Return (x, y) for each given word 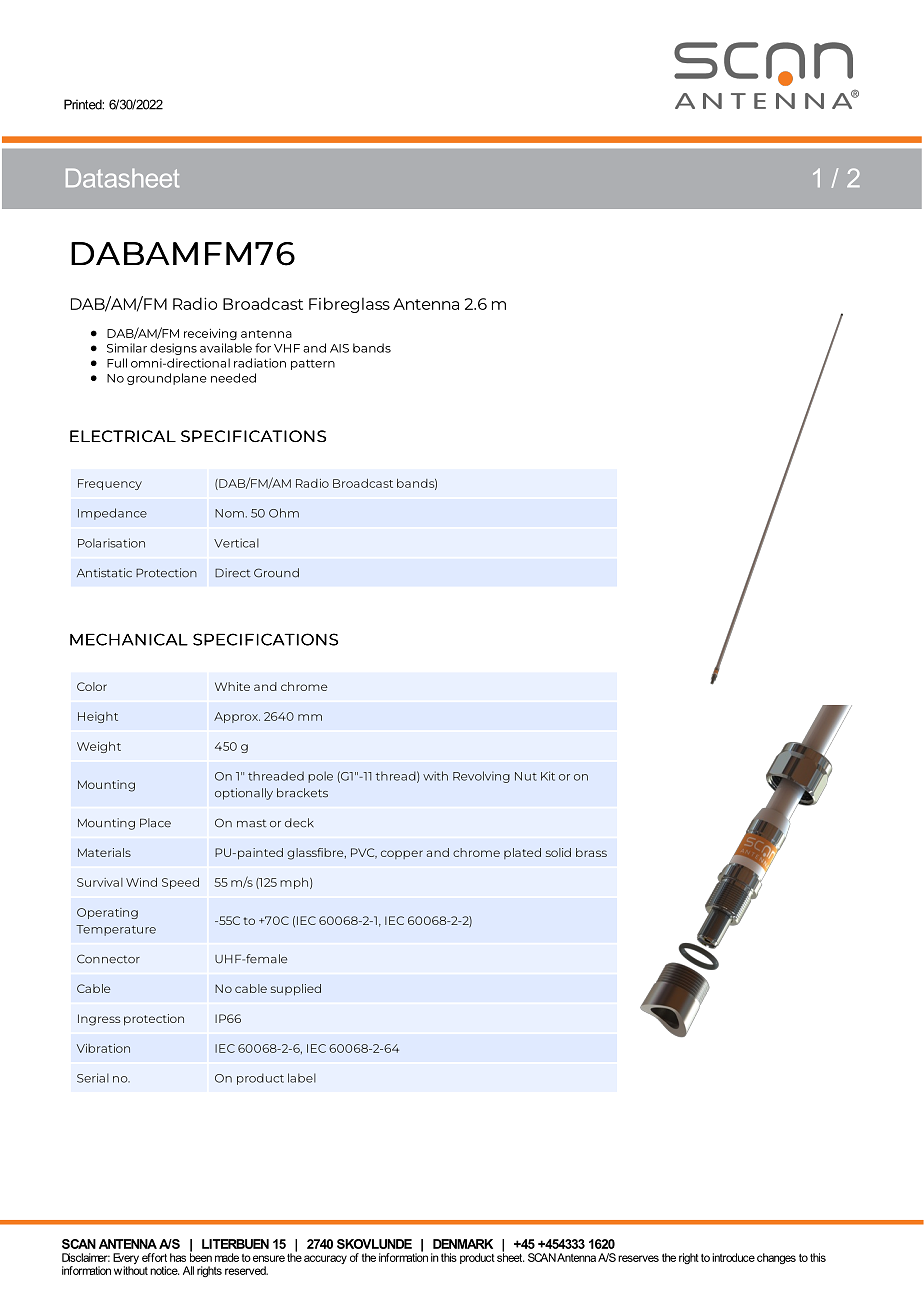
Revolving (481, 777)
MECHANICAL (129, 639)
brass (591, 852)
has (178, 1257)
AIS (339, 348)
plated (522, 853)
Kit (548, 776)
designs (173, 349)
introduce (733, 1257)
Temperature (116, 930)
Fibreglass (349, 305)
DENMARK (463, 1244)
